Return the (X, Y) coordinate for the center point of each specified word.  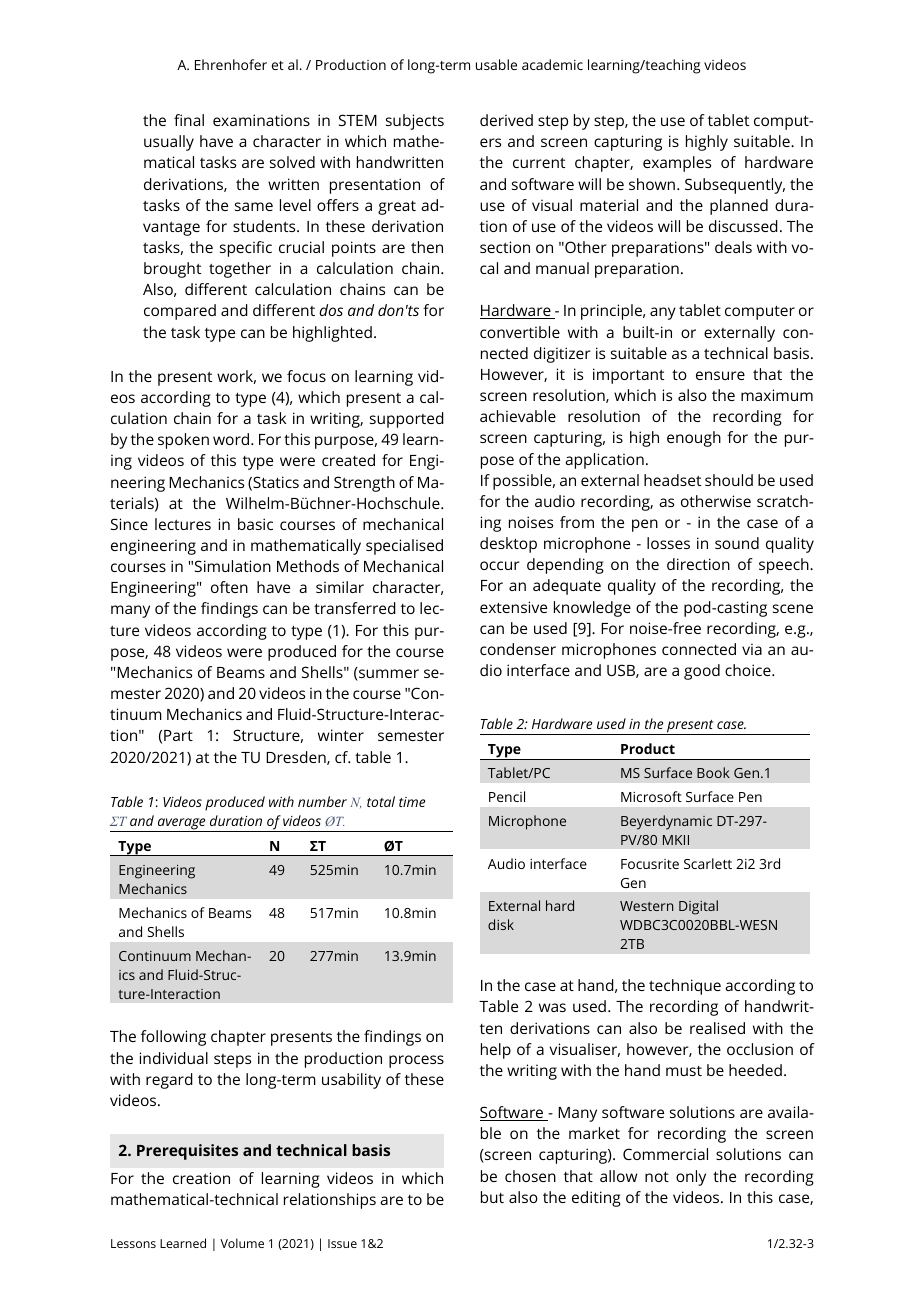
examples (677, 164)
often (229, 587)
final (189, 120)
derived (506, 120)
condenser (518, 649)
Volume (242, 1243)
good (702, 672)
